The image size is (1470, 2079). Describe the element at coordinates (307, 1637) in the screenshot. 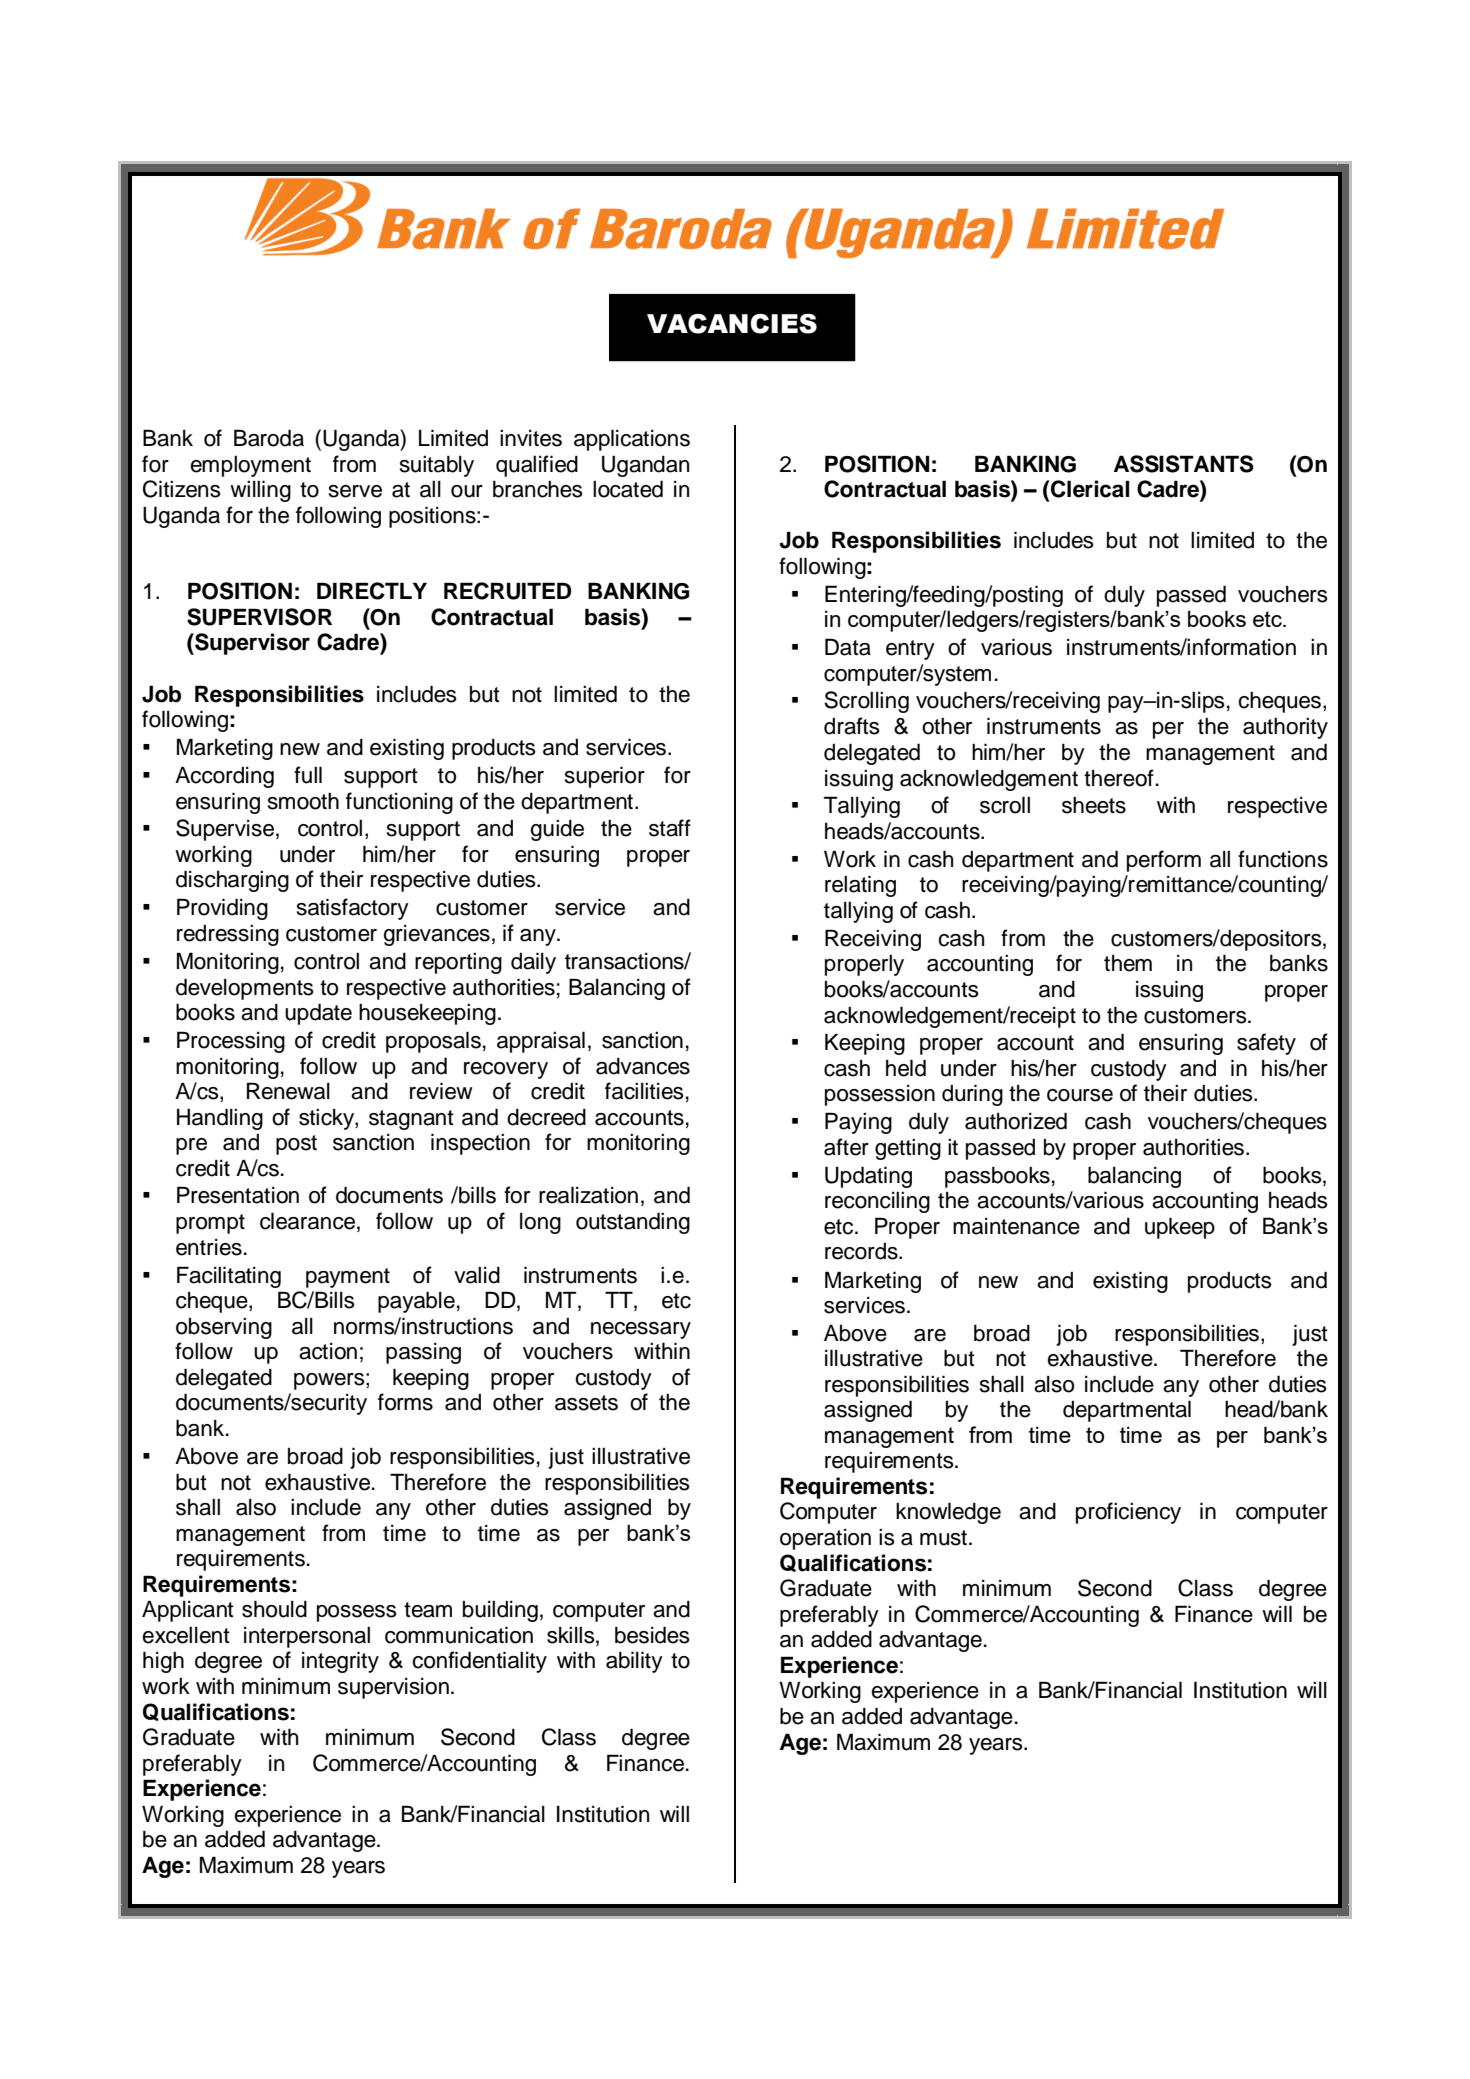

I see `interpersonal` at that location.
